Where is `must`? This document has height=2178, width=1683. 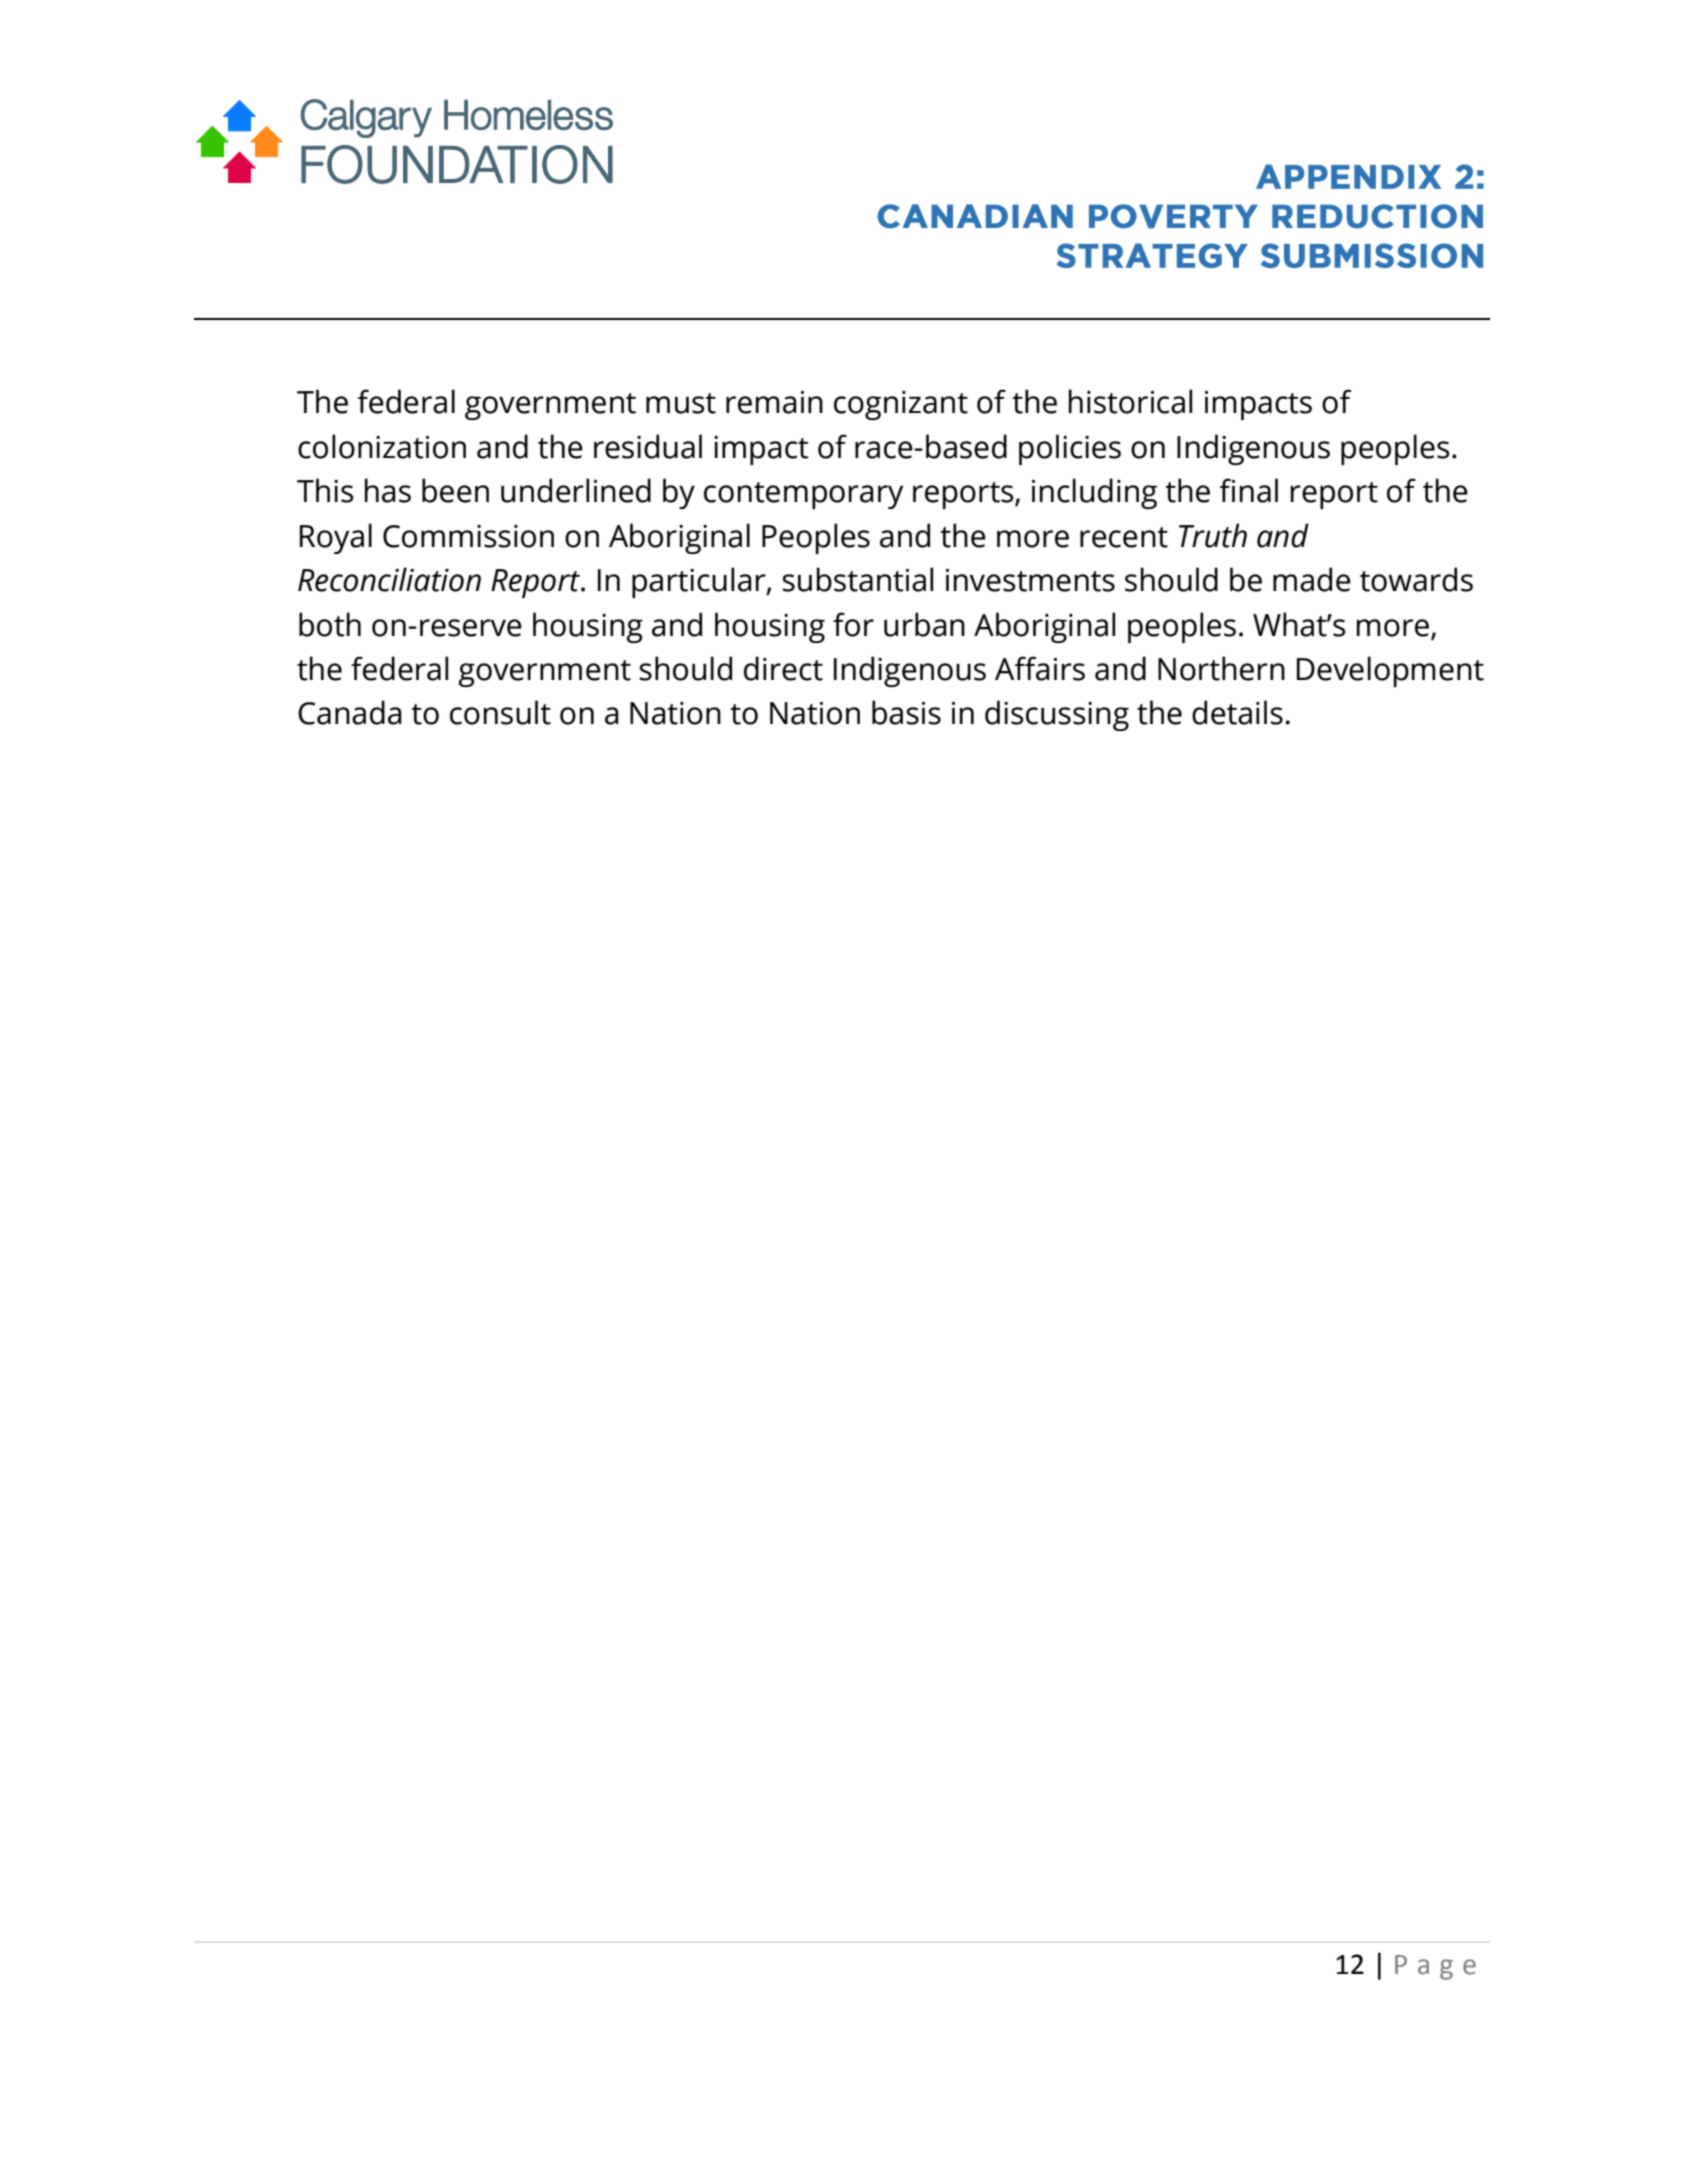 must is located at coordinates (681, 403).
